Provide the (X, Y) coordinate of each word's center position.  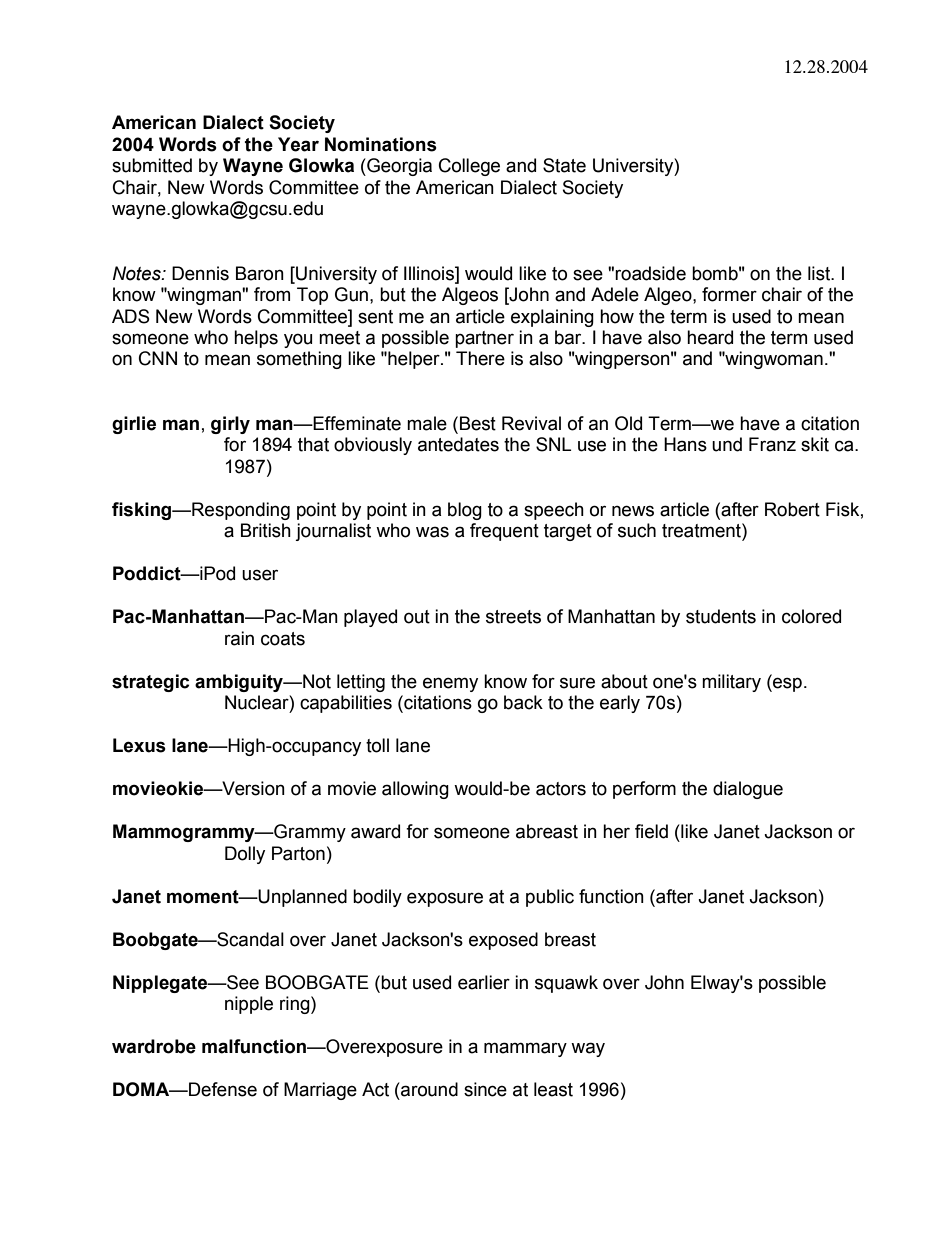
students (721, 616)
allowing (415, 790)
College (469, 167)
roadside (650, 273)
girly (230, 425)
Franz (772, 444)
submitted (152, 165)
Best (478, 423)
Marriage (320, 1091)
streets (513, 617)
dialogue (748, 790)
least (553, 1089)
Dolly (245, 855)
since (485, 1089)
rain (239, 638)
